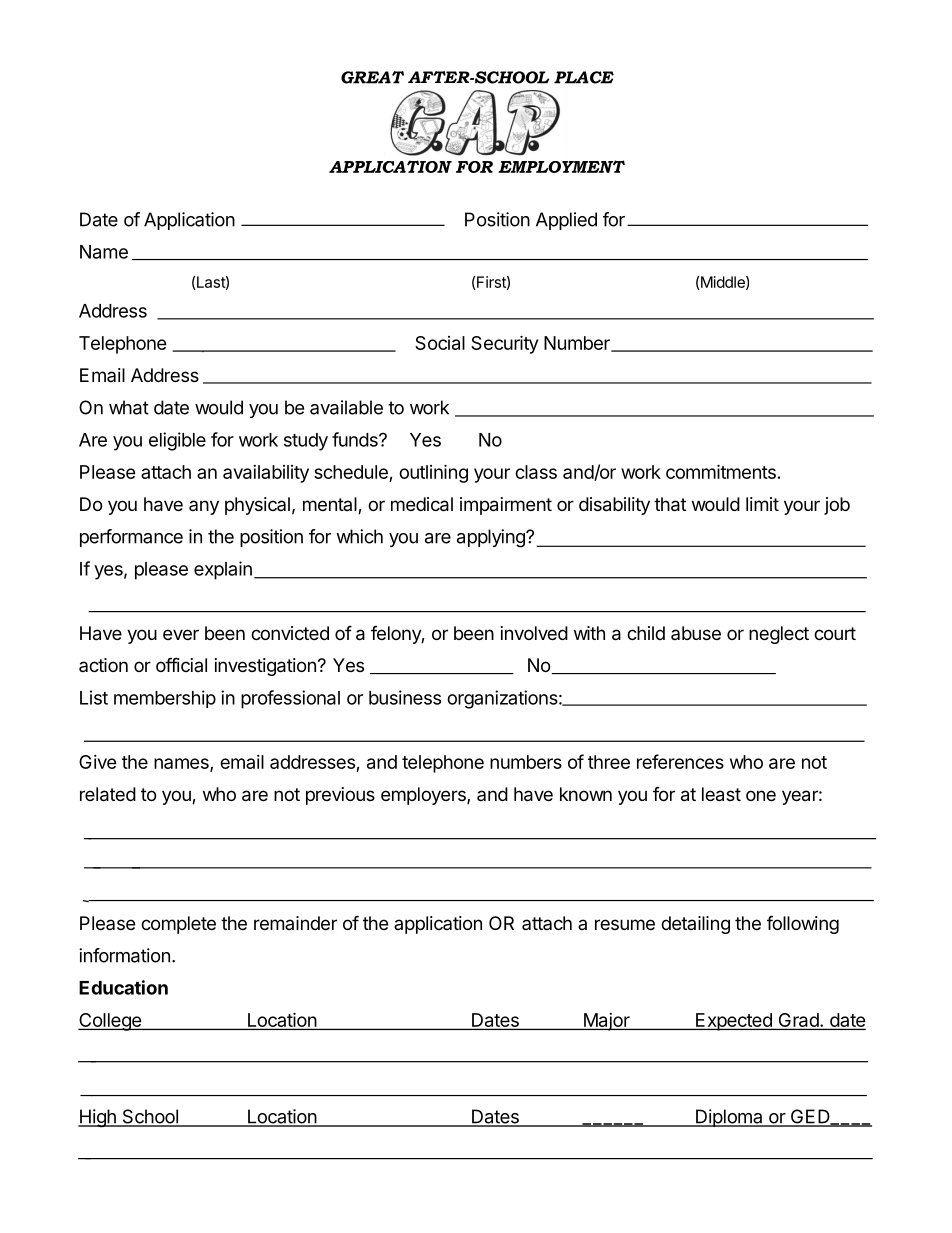  I want to click on involved, so click(534, 633).
